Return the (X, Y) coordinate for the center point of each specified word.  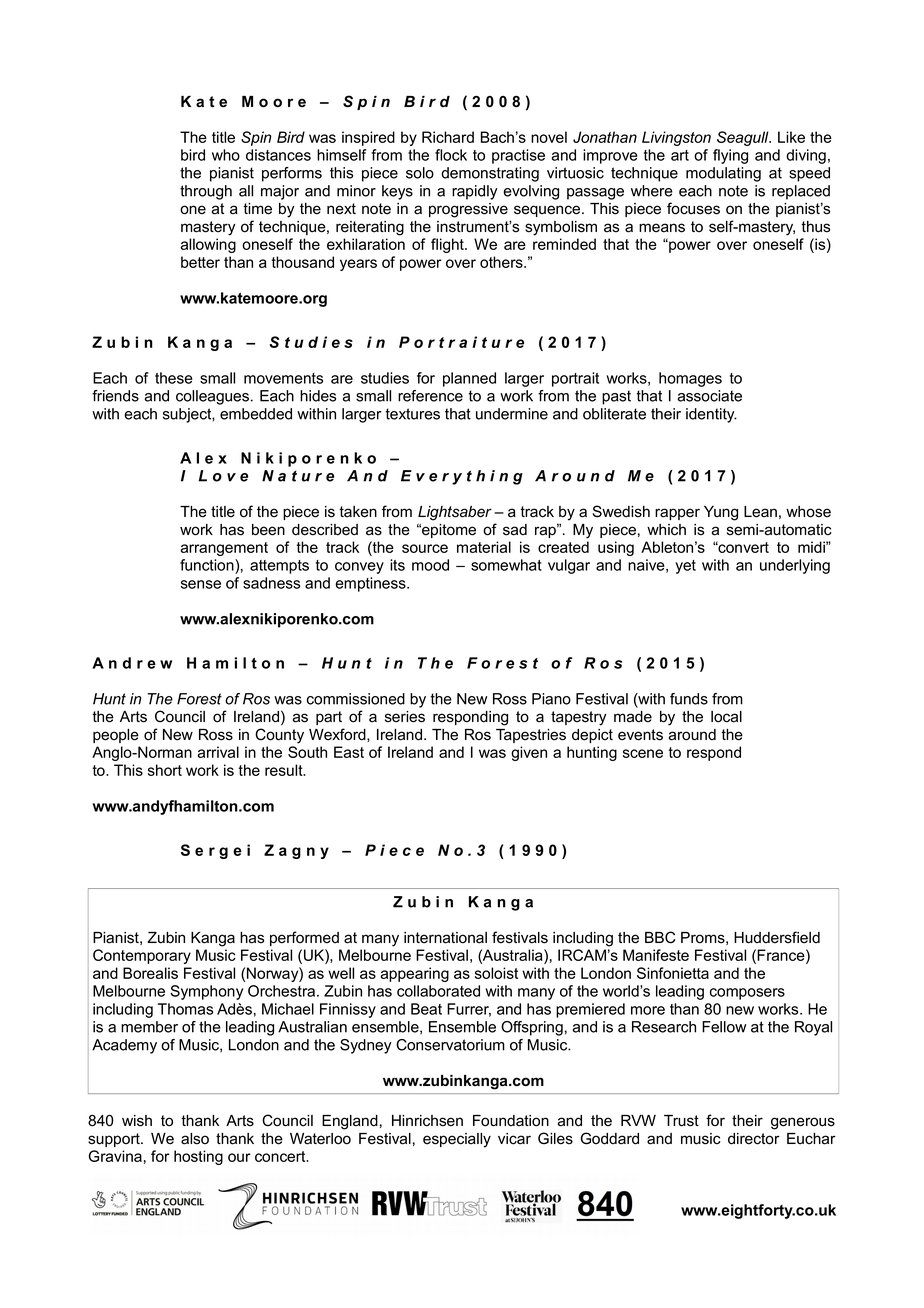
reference (430, 396)
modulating (723, 174)
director (754, 1139)
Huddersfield (777, 937)
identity (711, 415)
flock (451, 155)
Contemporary (142, 956)
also (195, 1139)
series (405, 717)
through (206, 192)
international (445, 938)
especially (457, 1140)
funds (689, 699)
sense (201, 584)
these (174, 378)
